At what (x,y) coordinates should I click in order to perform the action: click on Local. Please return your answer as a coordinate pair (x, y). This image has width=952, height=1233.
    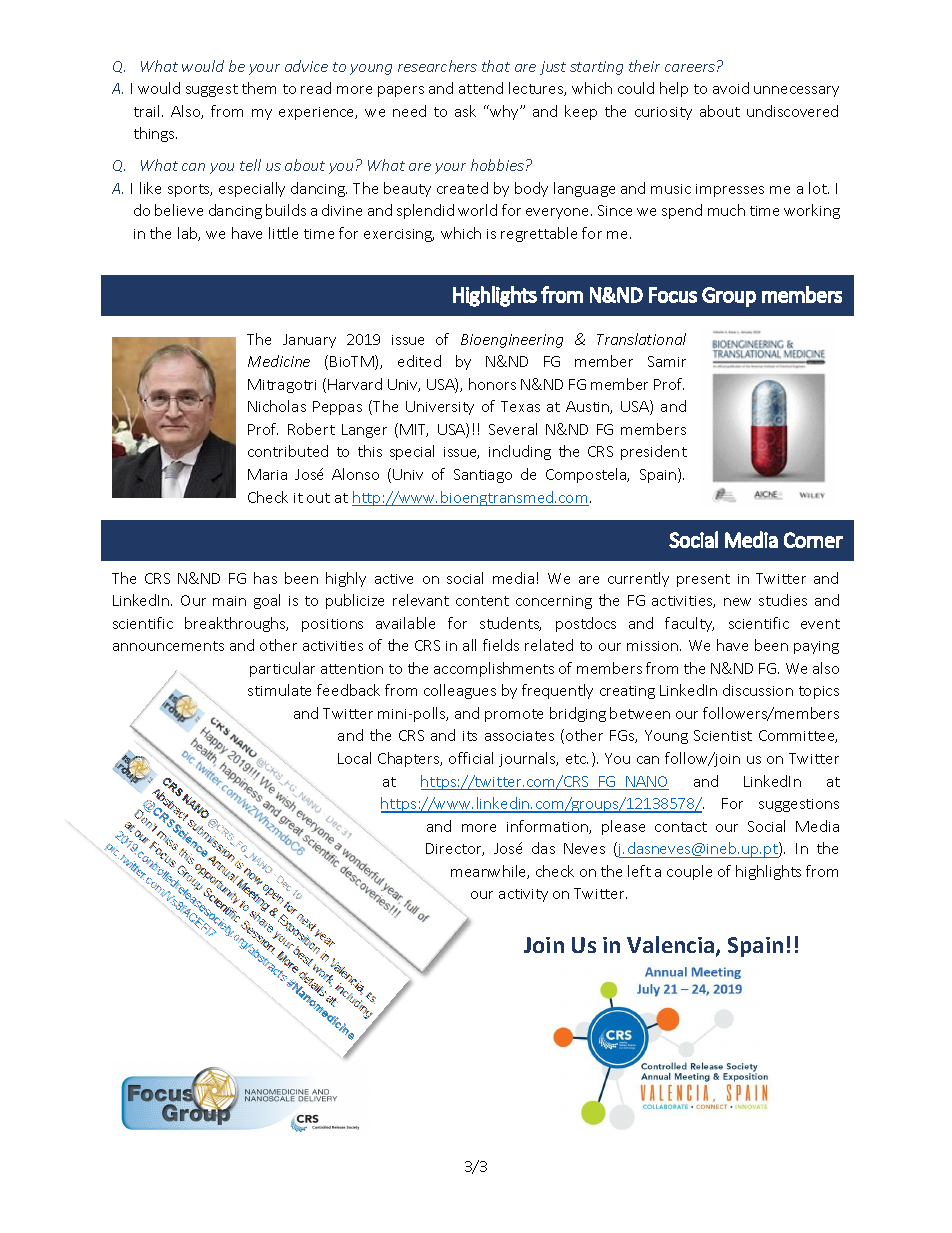
    Looking at the image, I should click on (354, 758).
